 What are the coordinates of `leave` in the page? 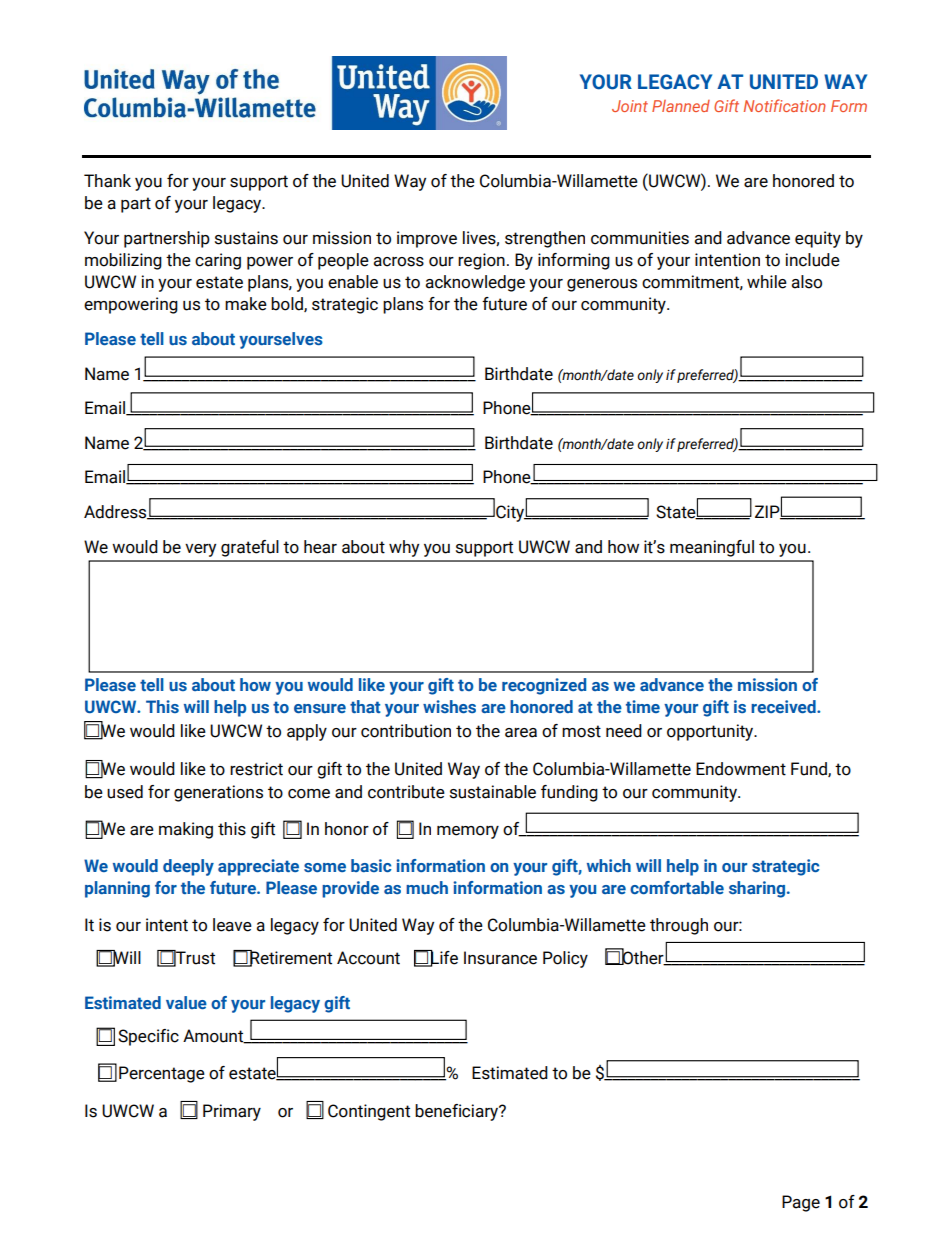 It's located at (232, 925).
